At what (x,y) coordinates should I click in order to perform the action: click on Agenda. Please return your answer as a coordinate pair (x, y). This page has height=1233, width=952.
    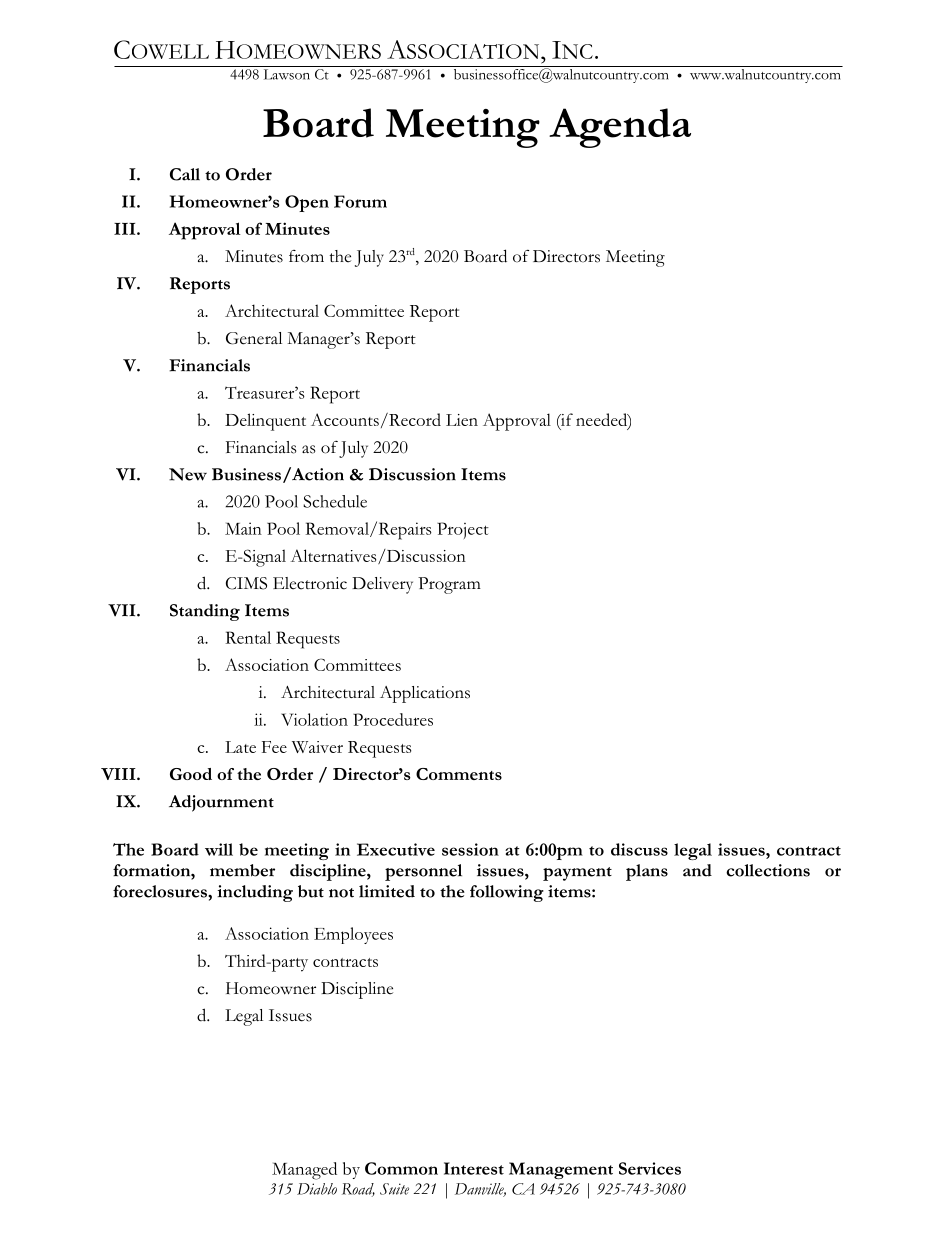
    Looking at the image, I should click on (620, 128).
